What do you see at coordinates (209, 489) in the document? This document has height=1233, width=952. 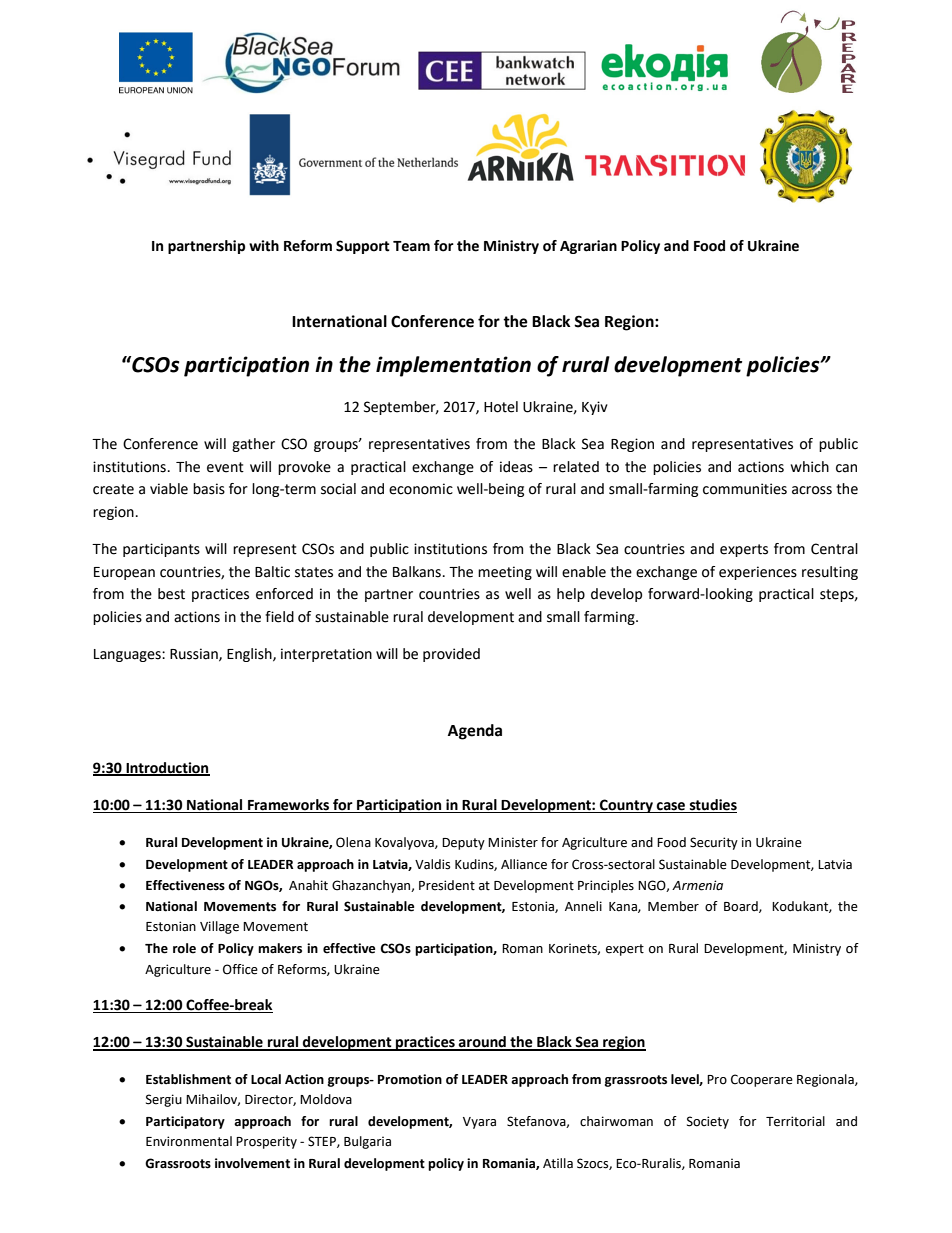 I see `basis` at bounding box center [209, 489].
